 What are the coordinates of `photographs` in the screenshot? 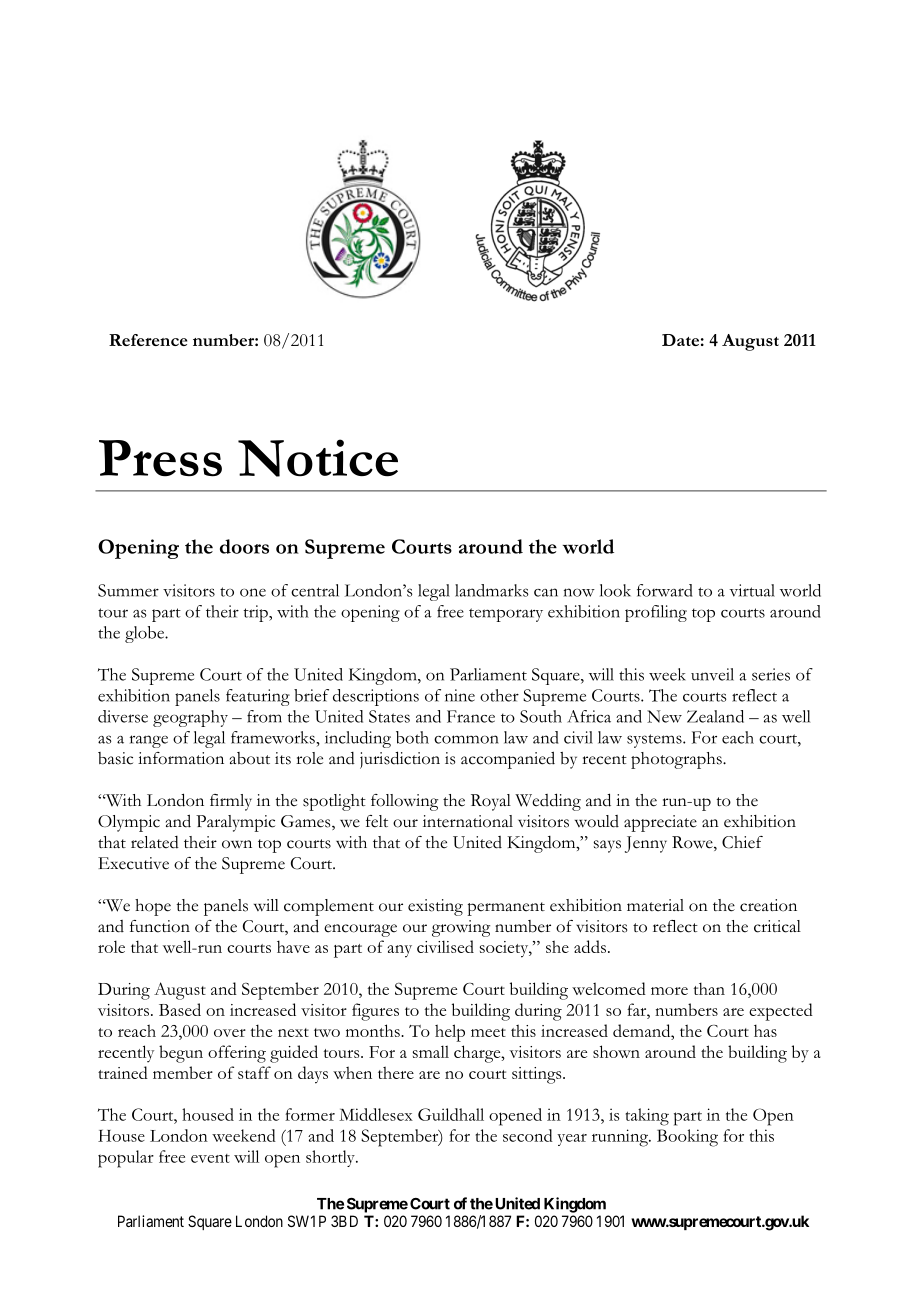 It's located at (677, 760).
